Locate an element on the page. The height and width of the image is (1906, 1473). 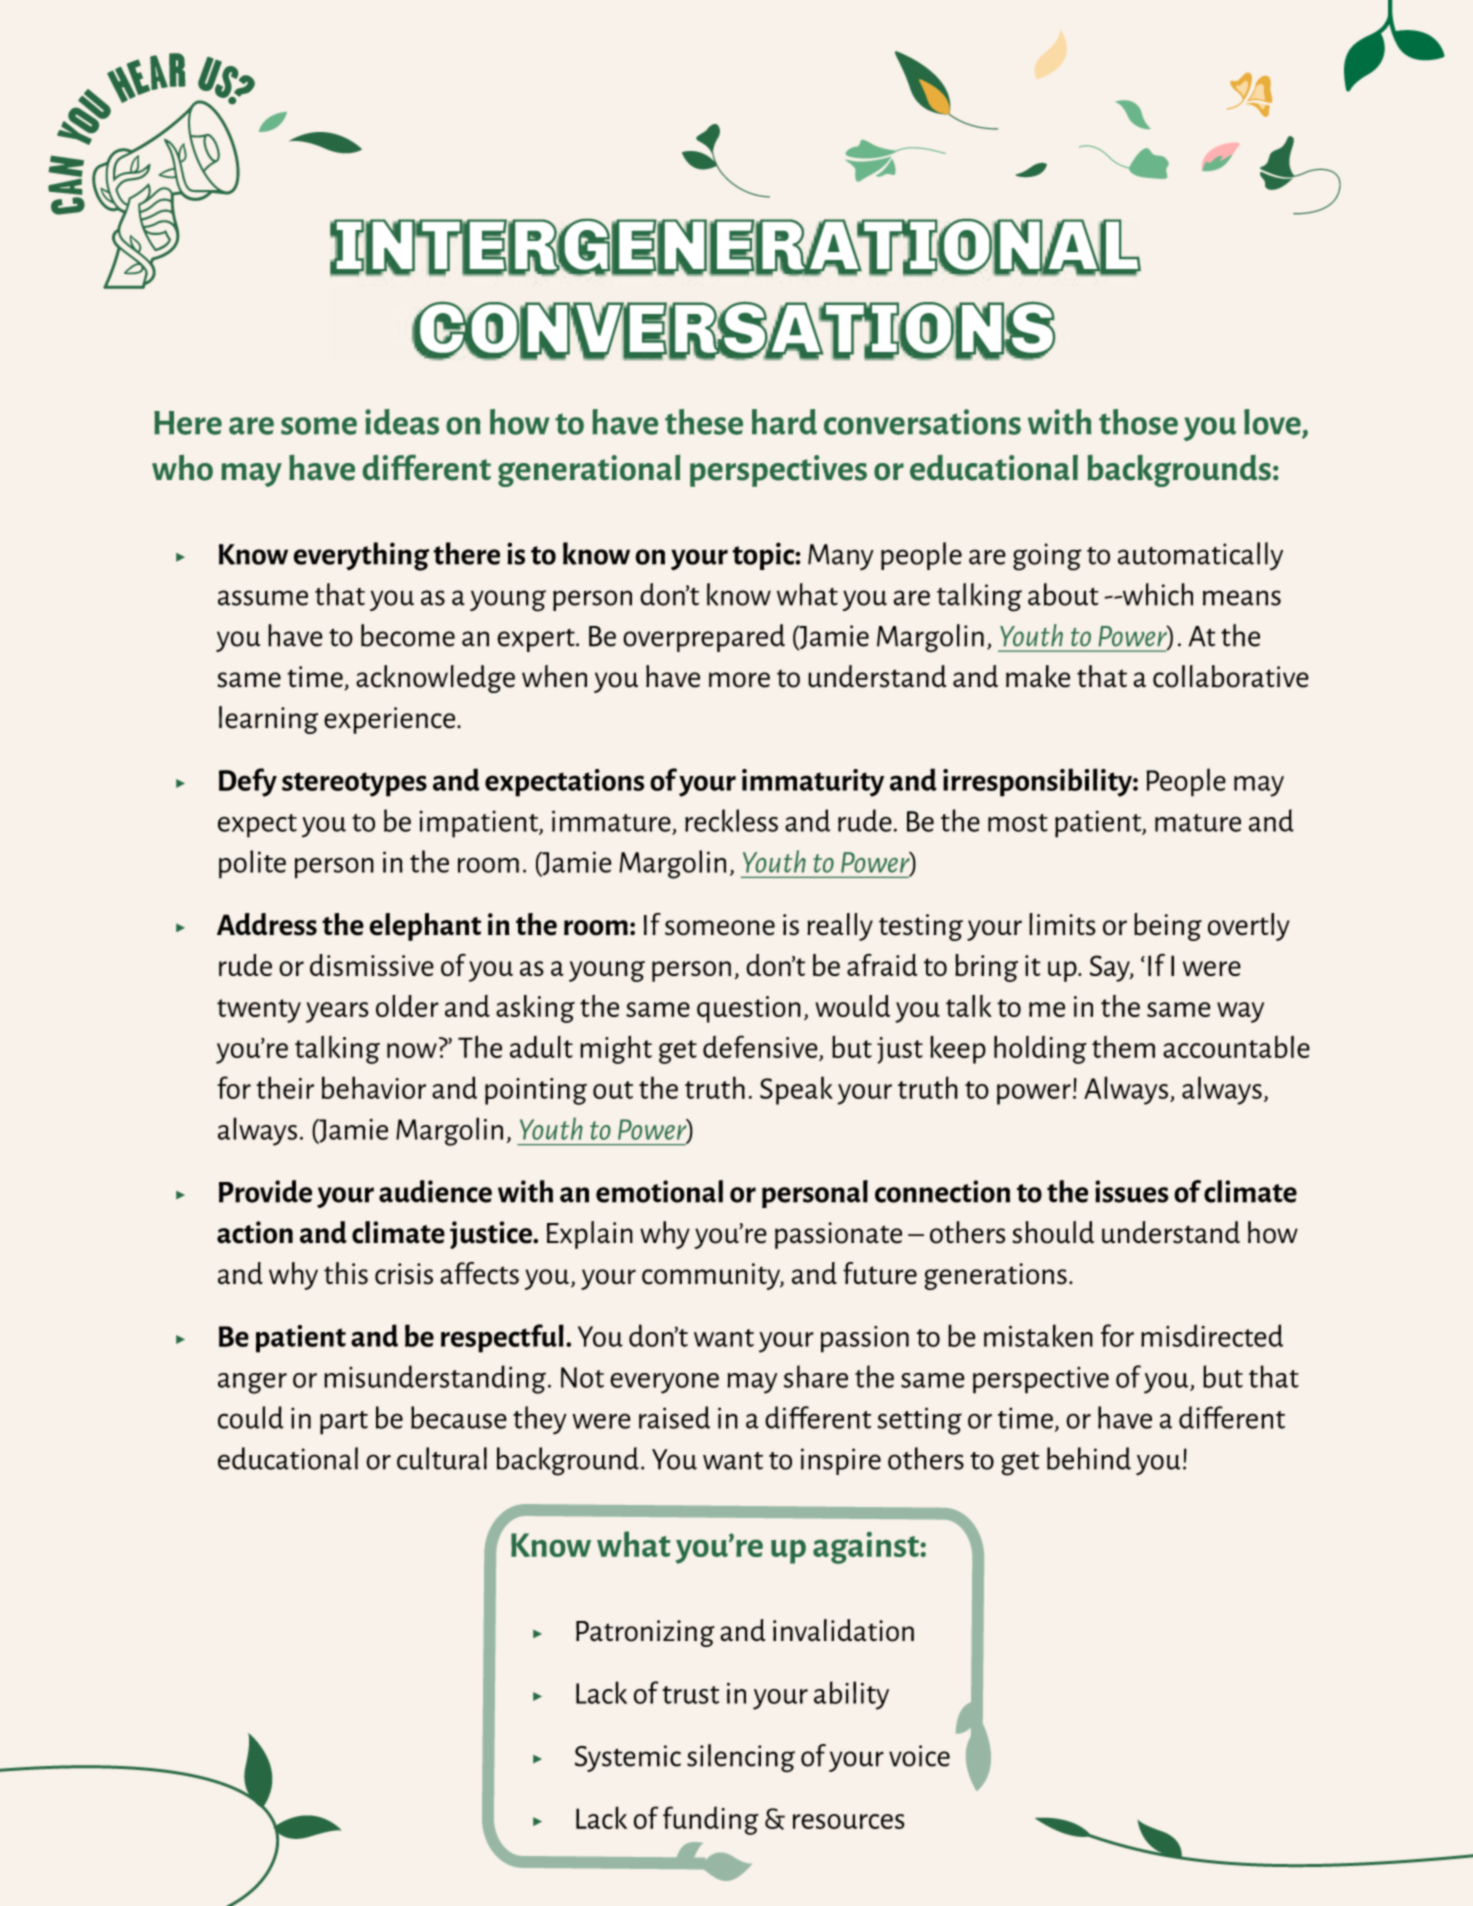
Systemic is located at coordinates (628, 1758).
